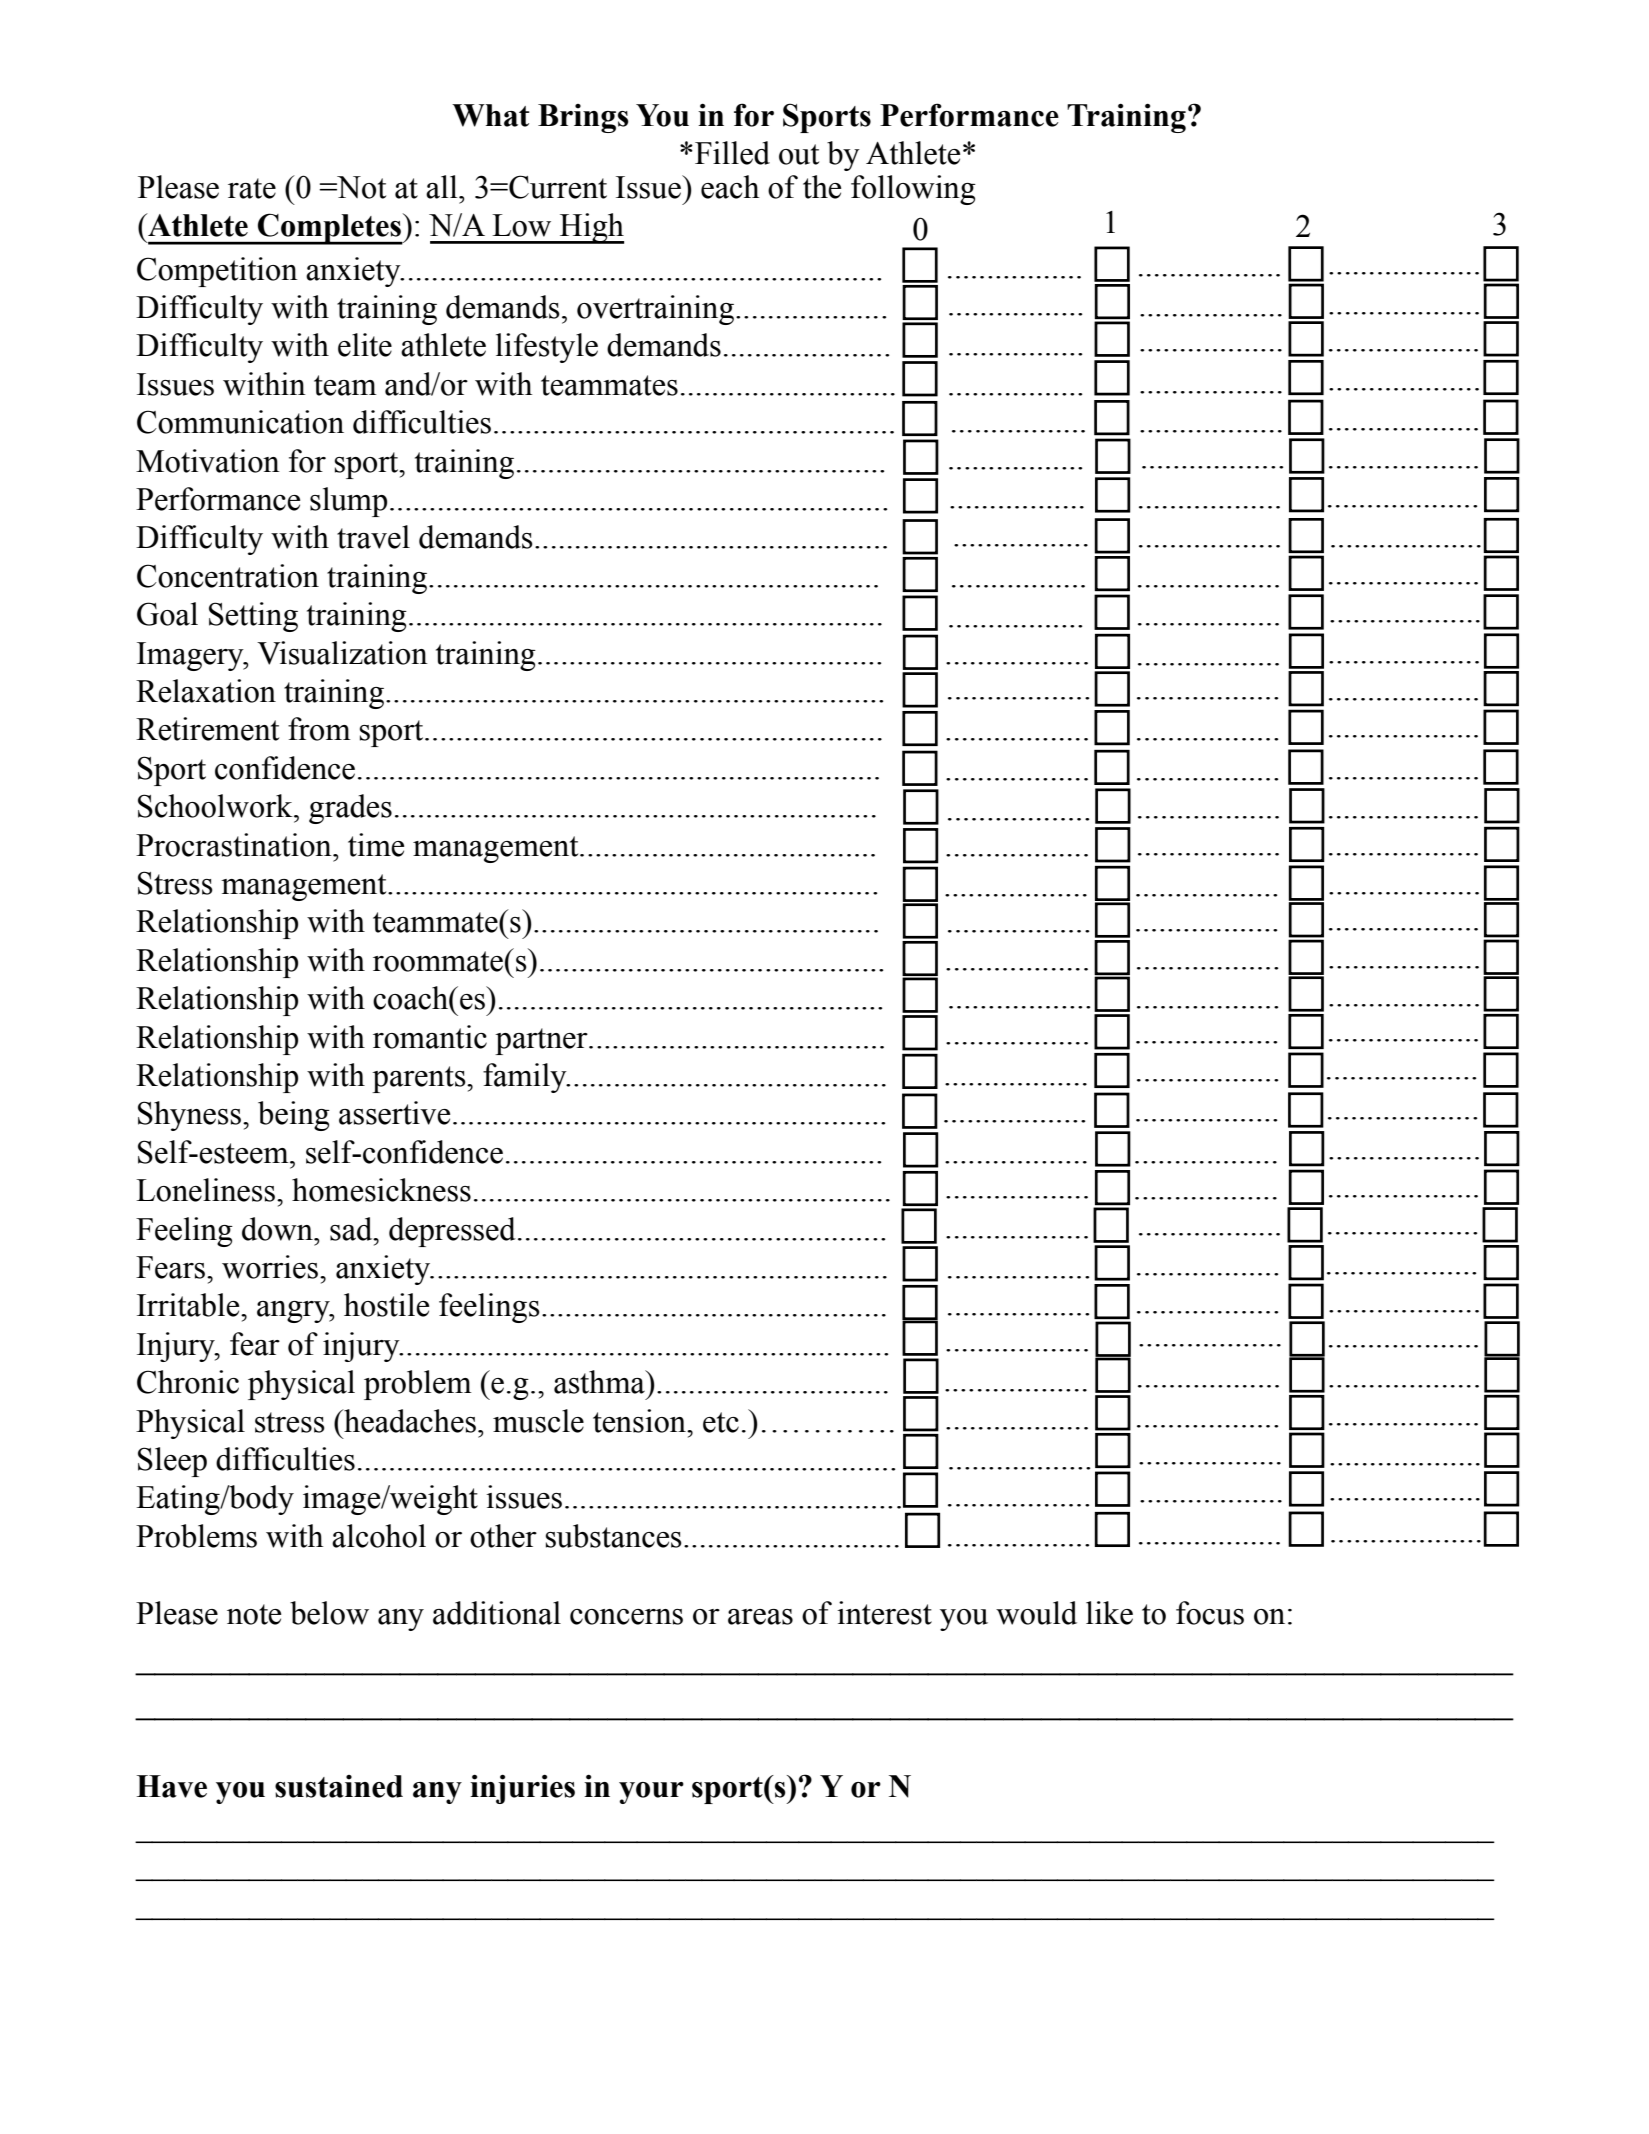  Describe the element at coordinates (547, 348) in the screenshot. I see `lifestyle` at that location.
